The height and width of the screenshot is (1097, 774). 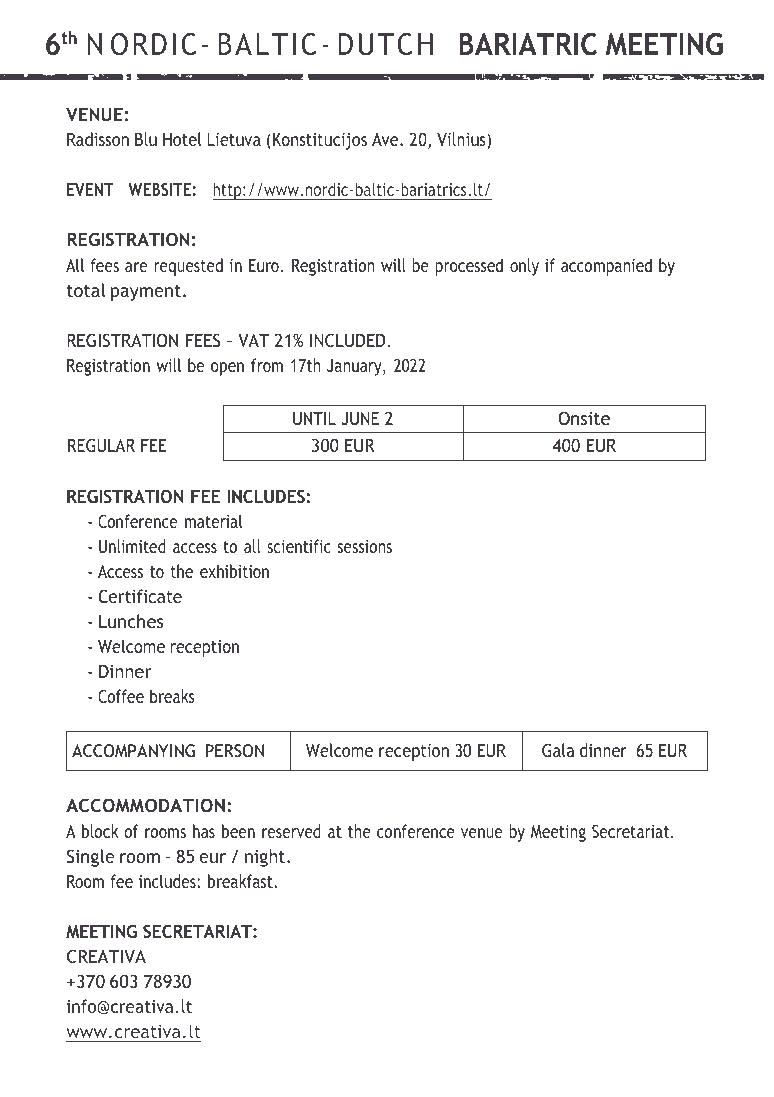 I want to click on Single, so click(x=91, y=858).
